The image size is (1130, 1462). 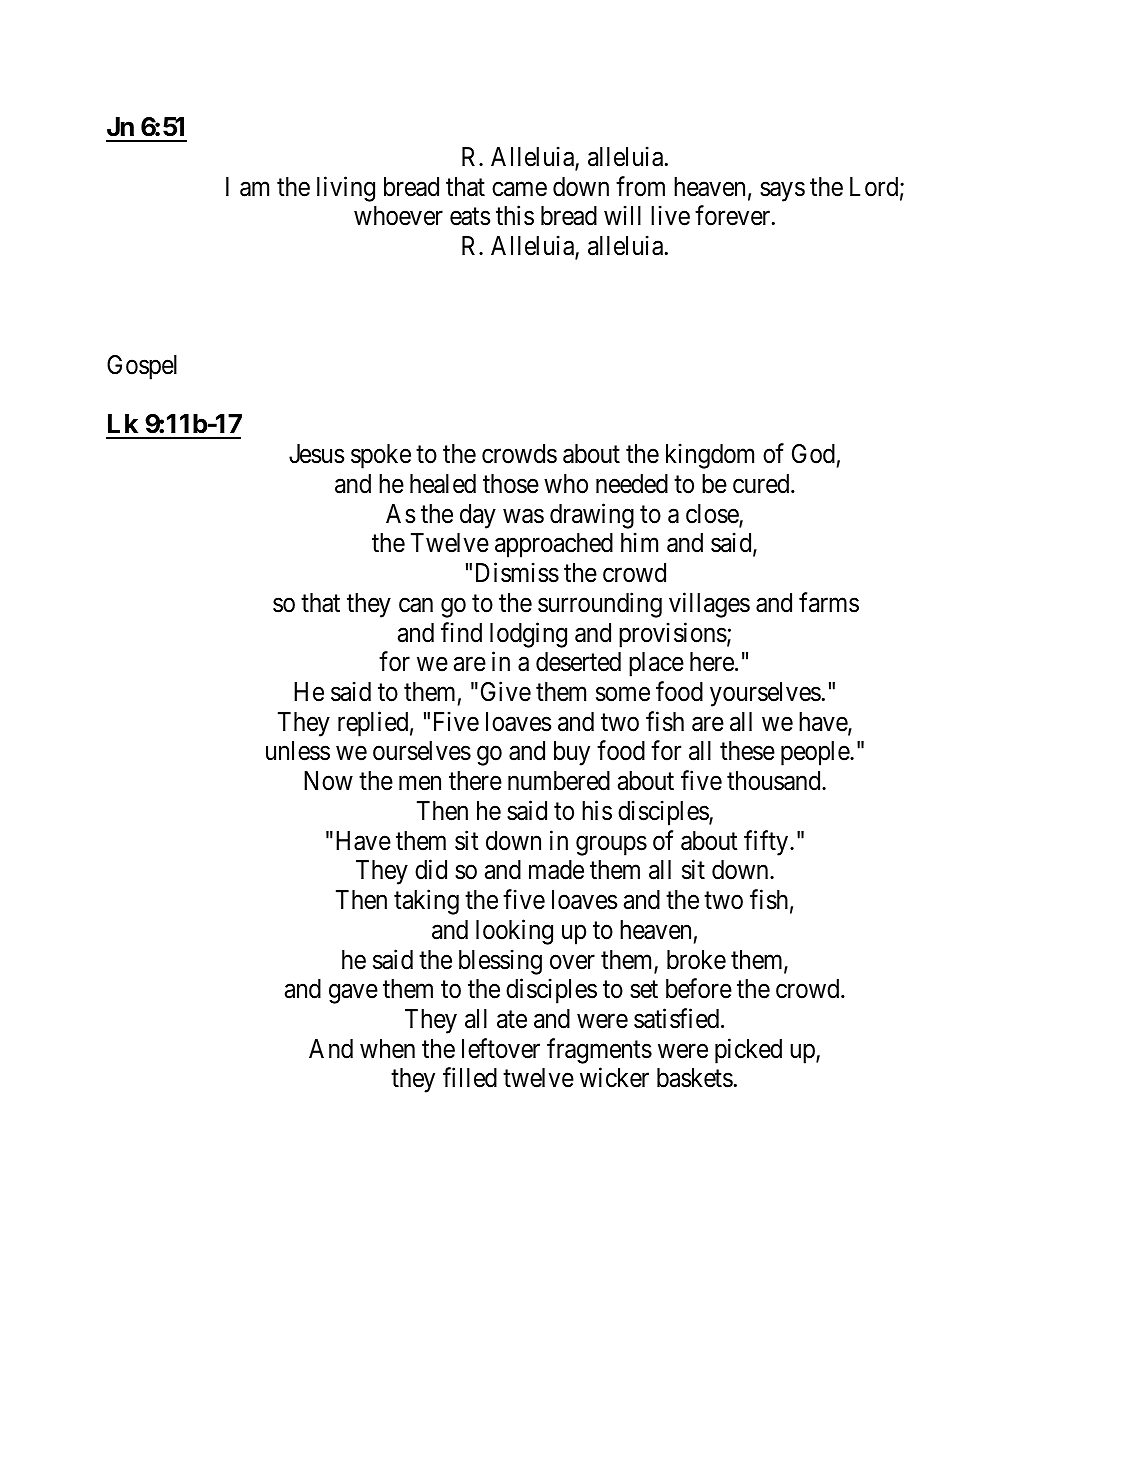 What do you see at coordinates (511, 484) in the image?
I see `those` at bounding box center [511, 484].
